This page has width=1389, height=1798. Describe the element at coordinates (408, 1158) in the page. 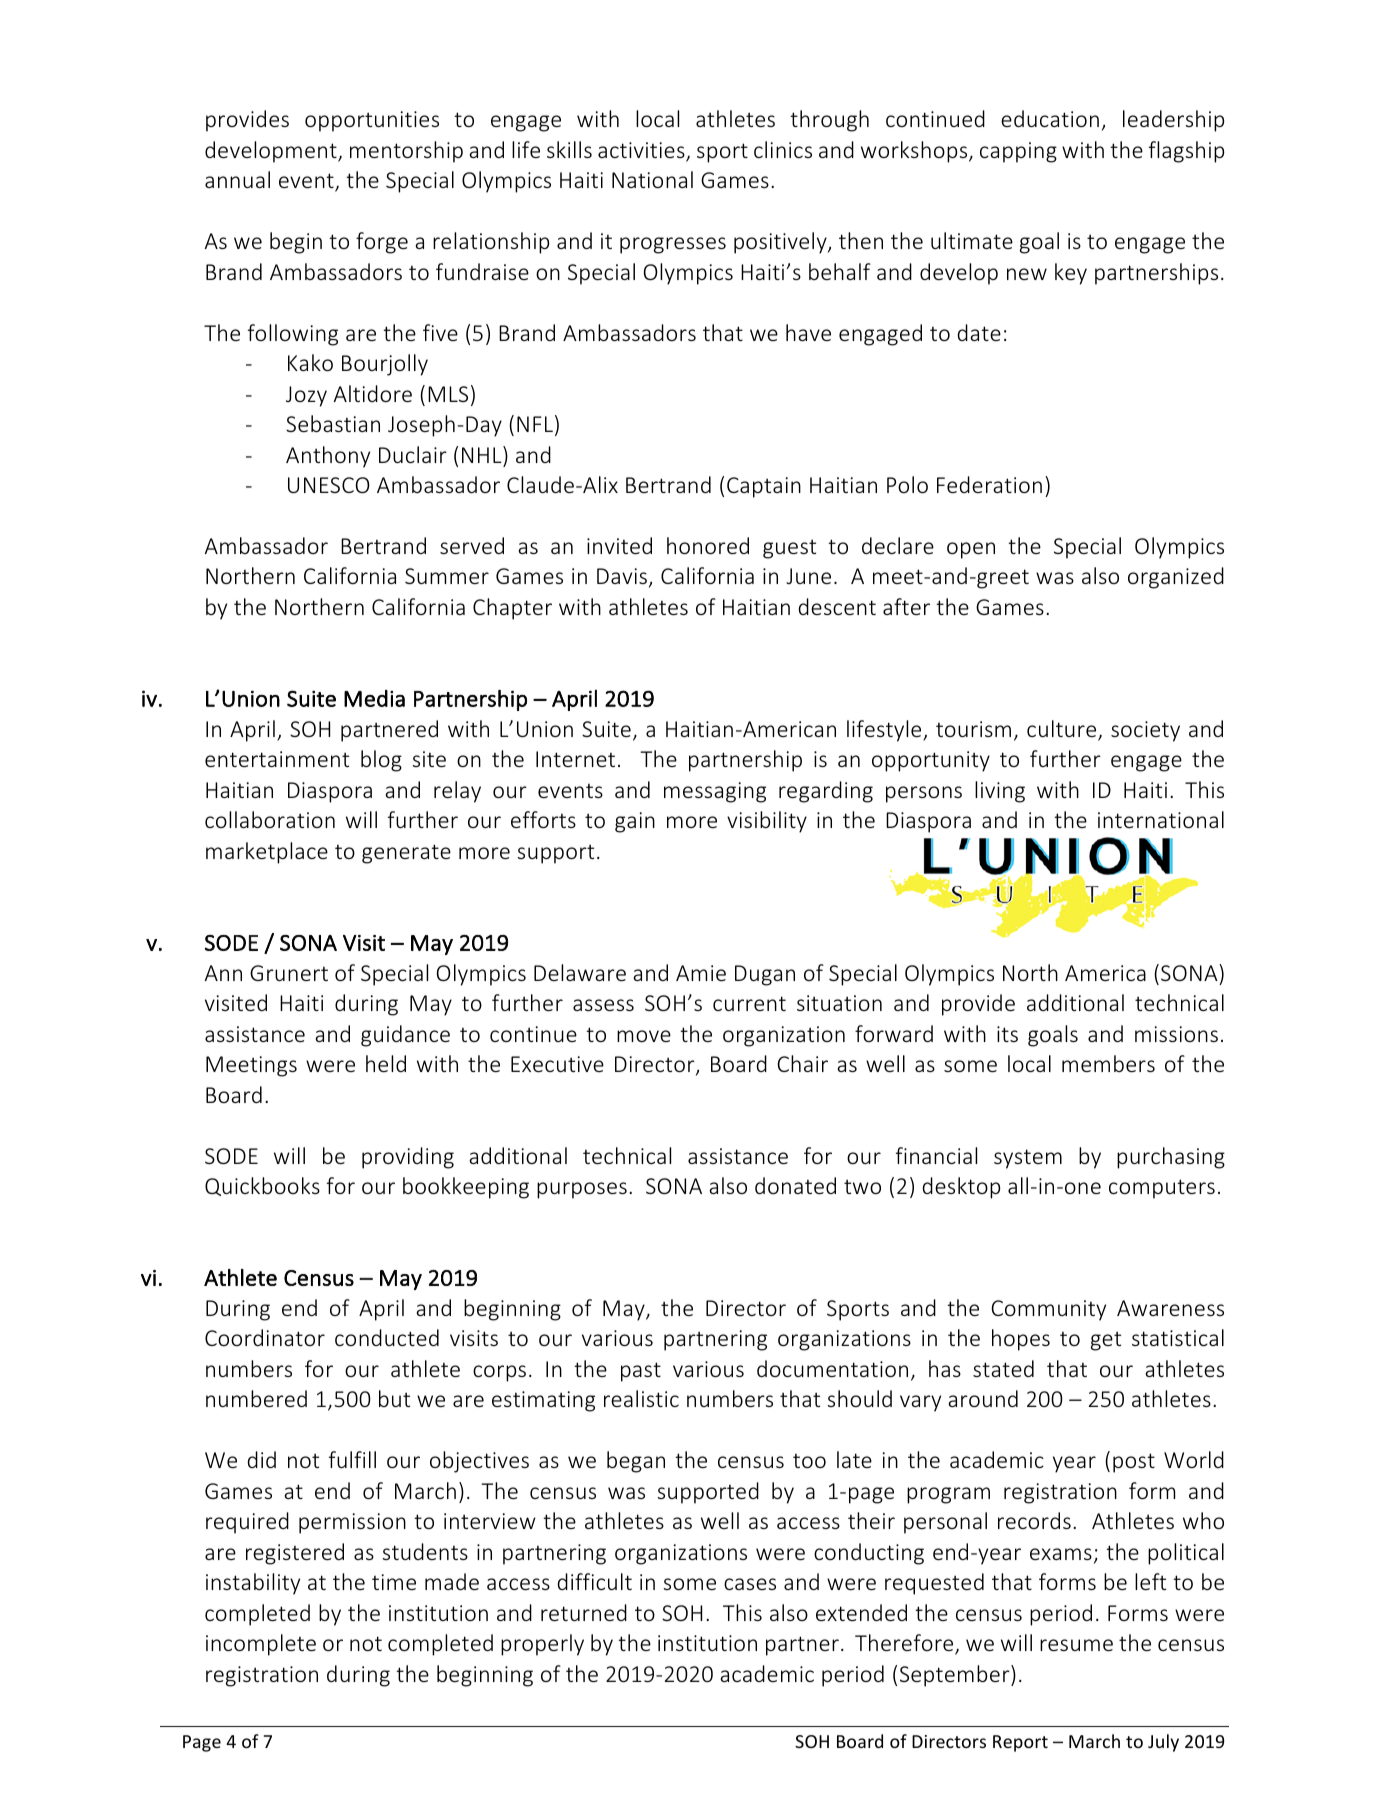

I see `providing` at that location.
